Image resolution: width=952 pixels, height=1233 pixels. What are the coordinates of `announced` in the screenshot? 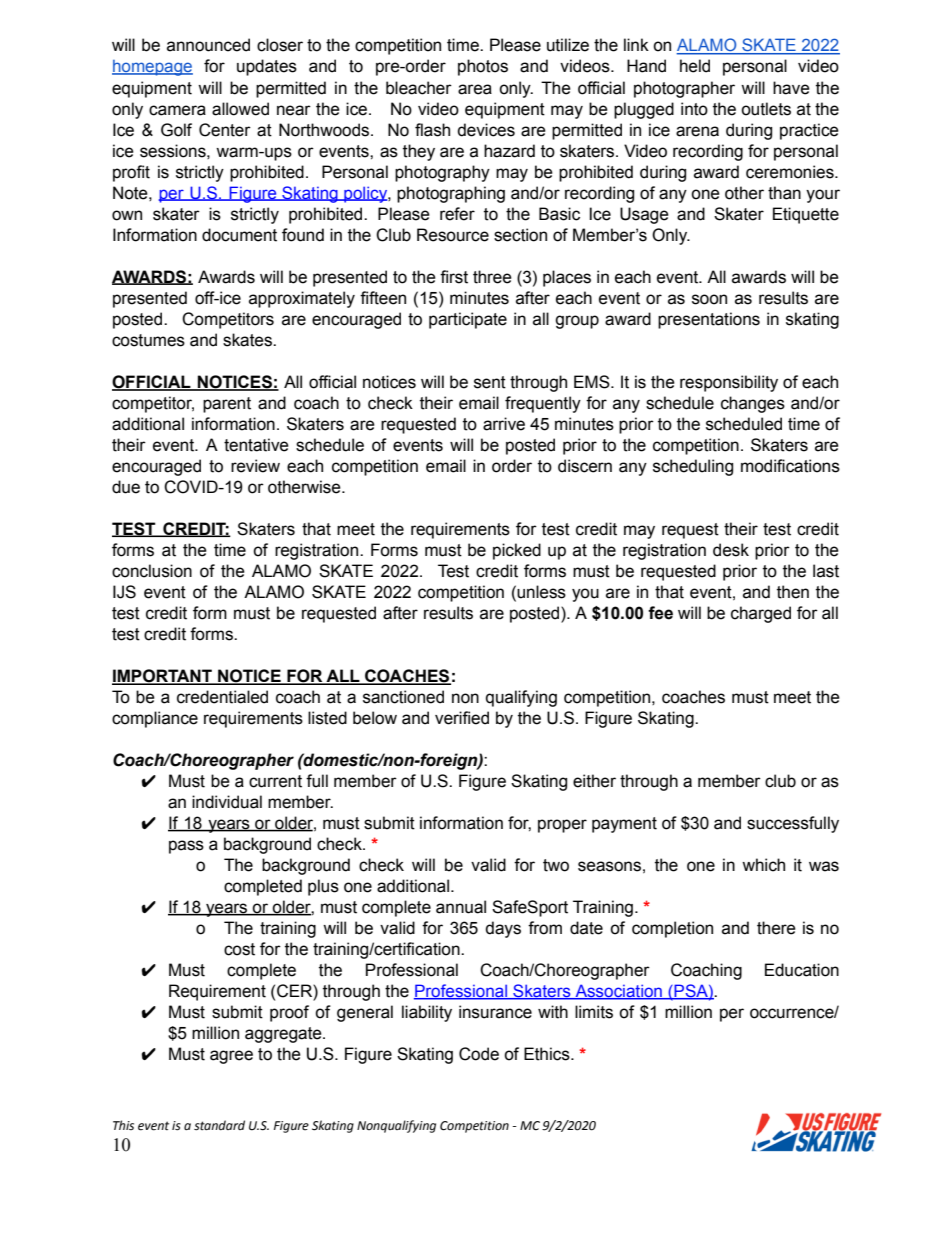 It's located at (208, 45).
